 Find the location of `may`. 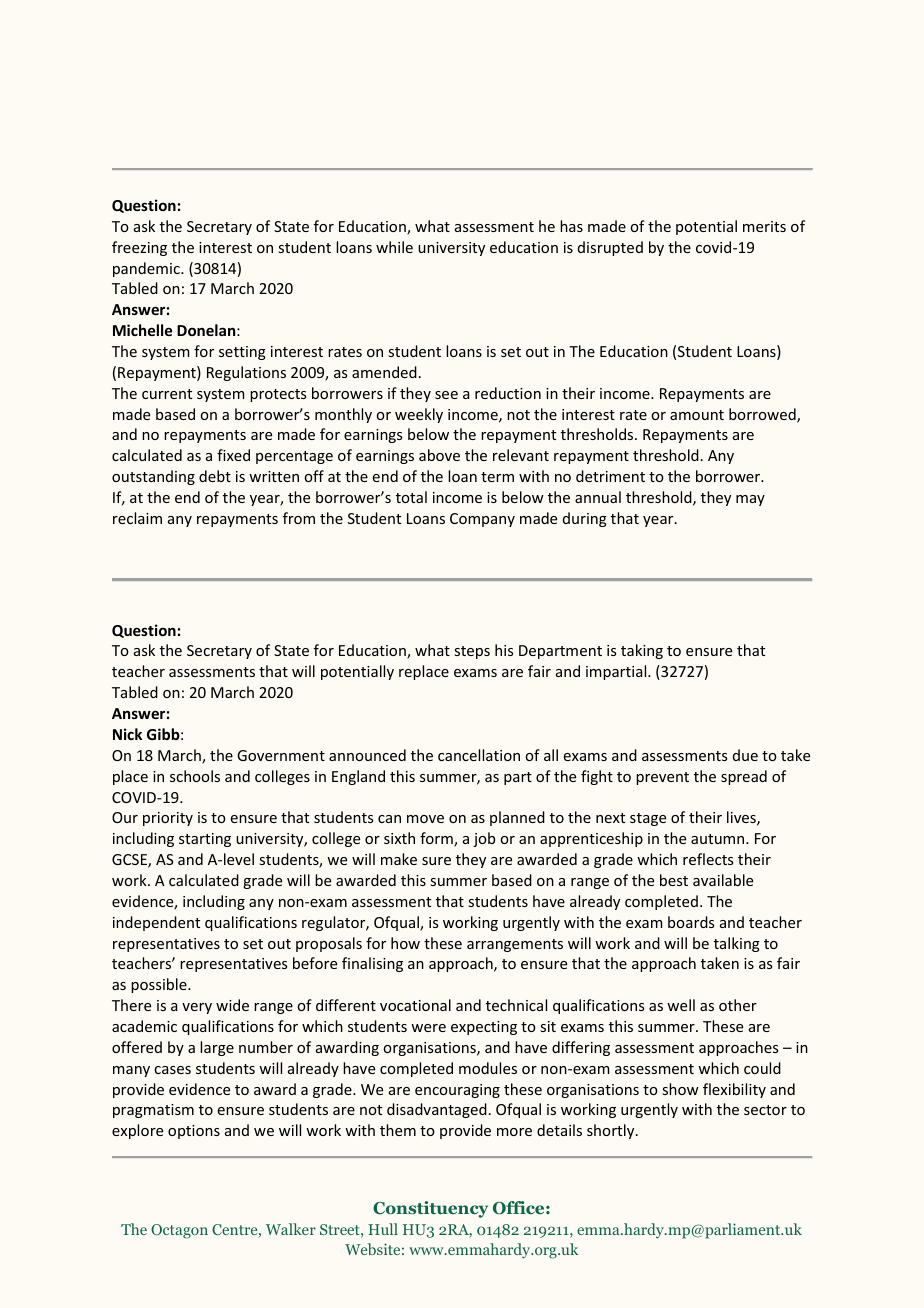

may is located at coordinates (750, 500).
